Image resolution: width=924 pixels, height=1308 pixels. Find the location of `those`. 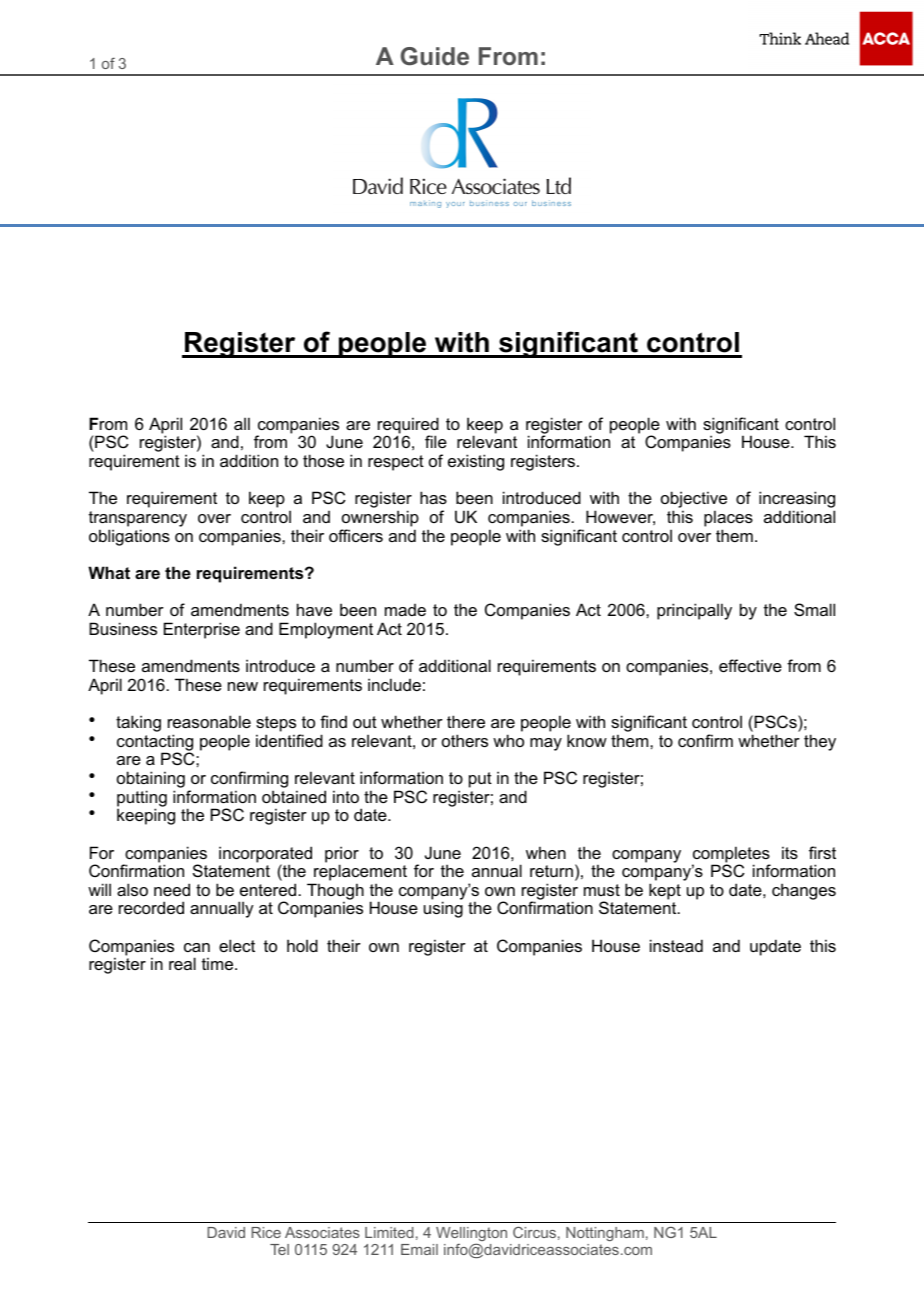

those is located at coordinates (323, 460).
